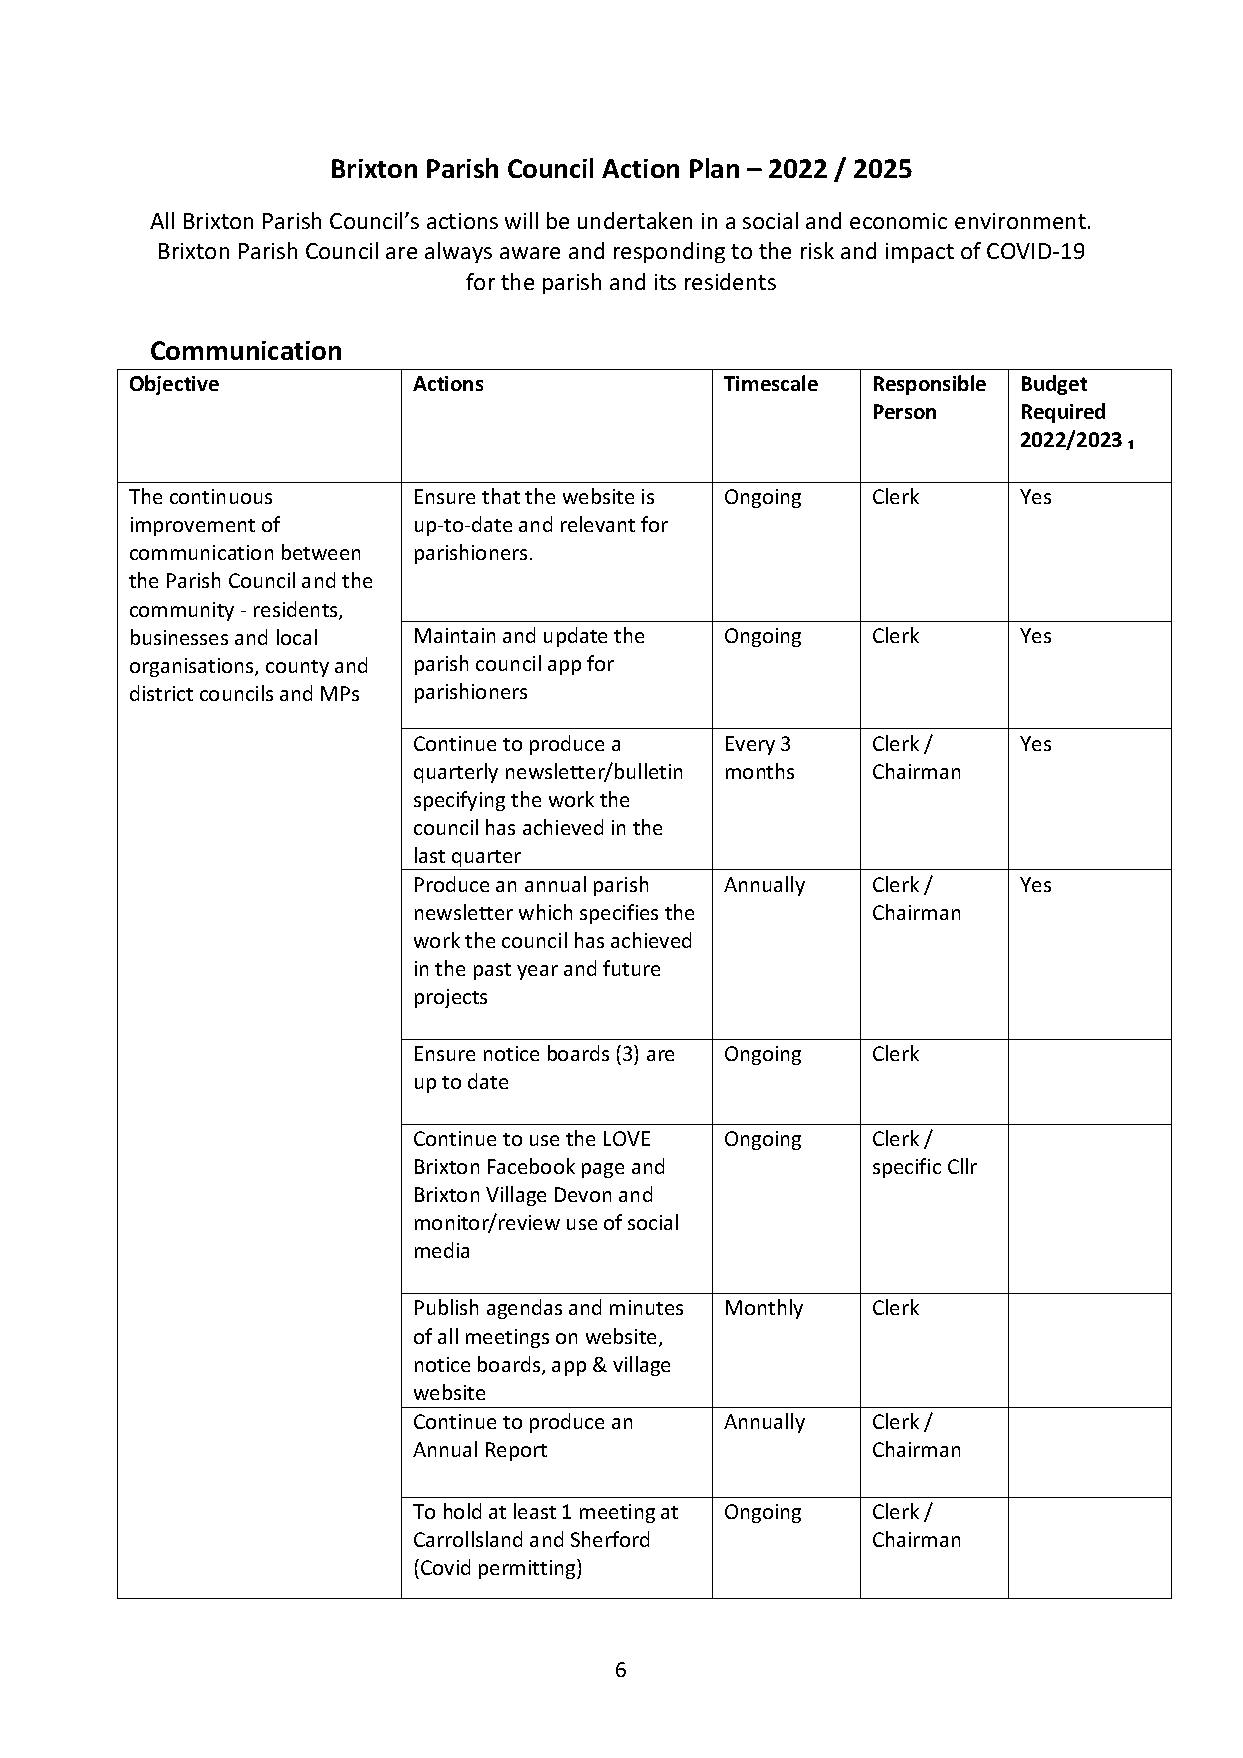 This screenshot has width=1243, height=1758. Describe the element at coordinates (430, 855) in the screenshot. I see `last` at that location.
